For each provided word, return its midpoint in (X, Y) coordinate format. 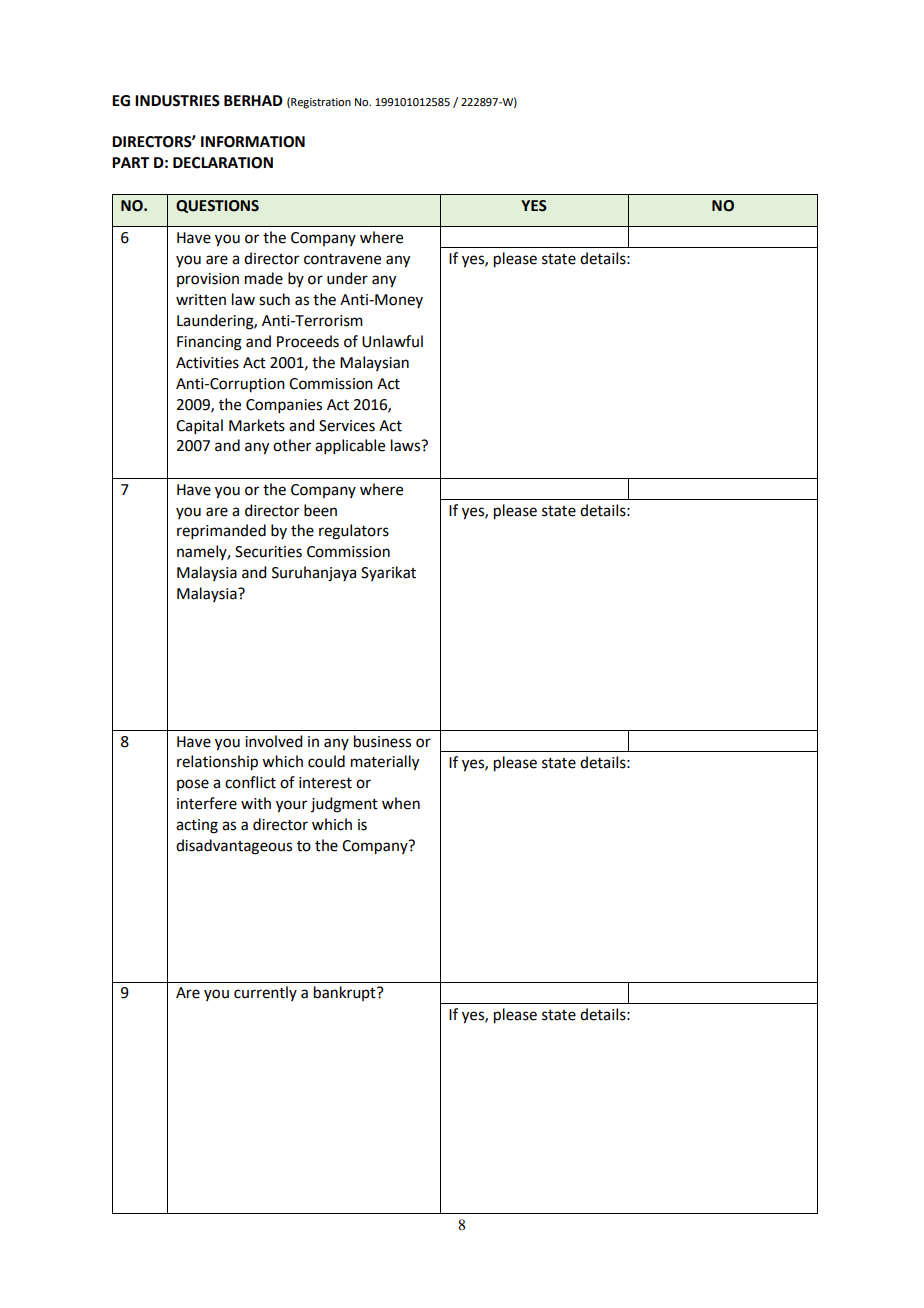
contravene (342, 259)
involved (273, 741)
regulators (354, 532)
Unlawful (392, 341)
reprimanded (221, 531)
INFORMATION (253, 142)
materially (385, 763)
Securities (268, 552)
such (274, 299)
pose (193, 785)
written (201, 300)
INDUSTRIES (177, 101)
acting (197, 826)
